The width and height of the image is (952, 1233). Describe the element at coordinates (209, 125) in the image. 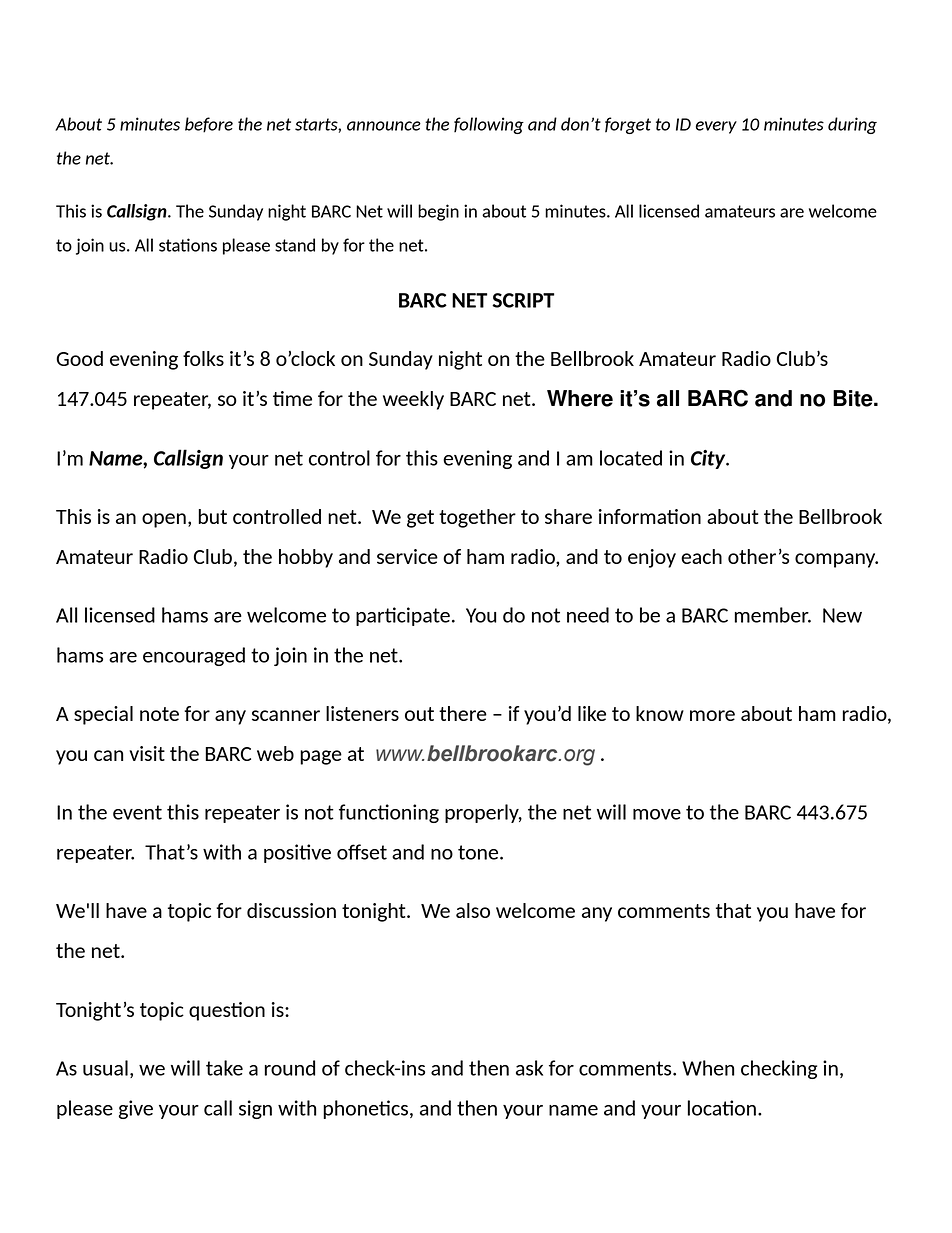

I see `before` at that location.
